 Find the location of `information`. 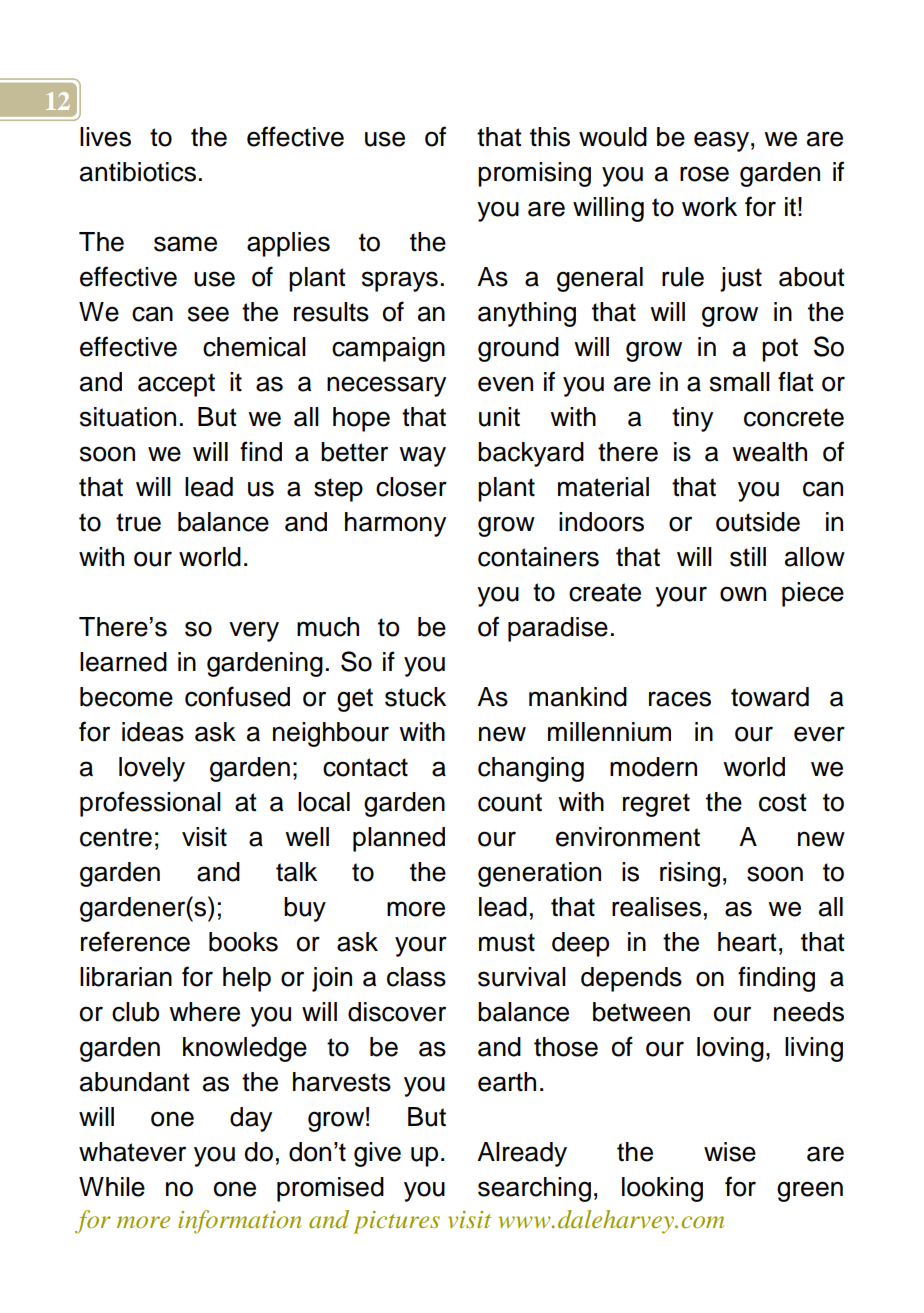

information is located at coordinates (240, 1222).
